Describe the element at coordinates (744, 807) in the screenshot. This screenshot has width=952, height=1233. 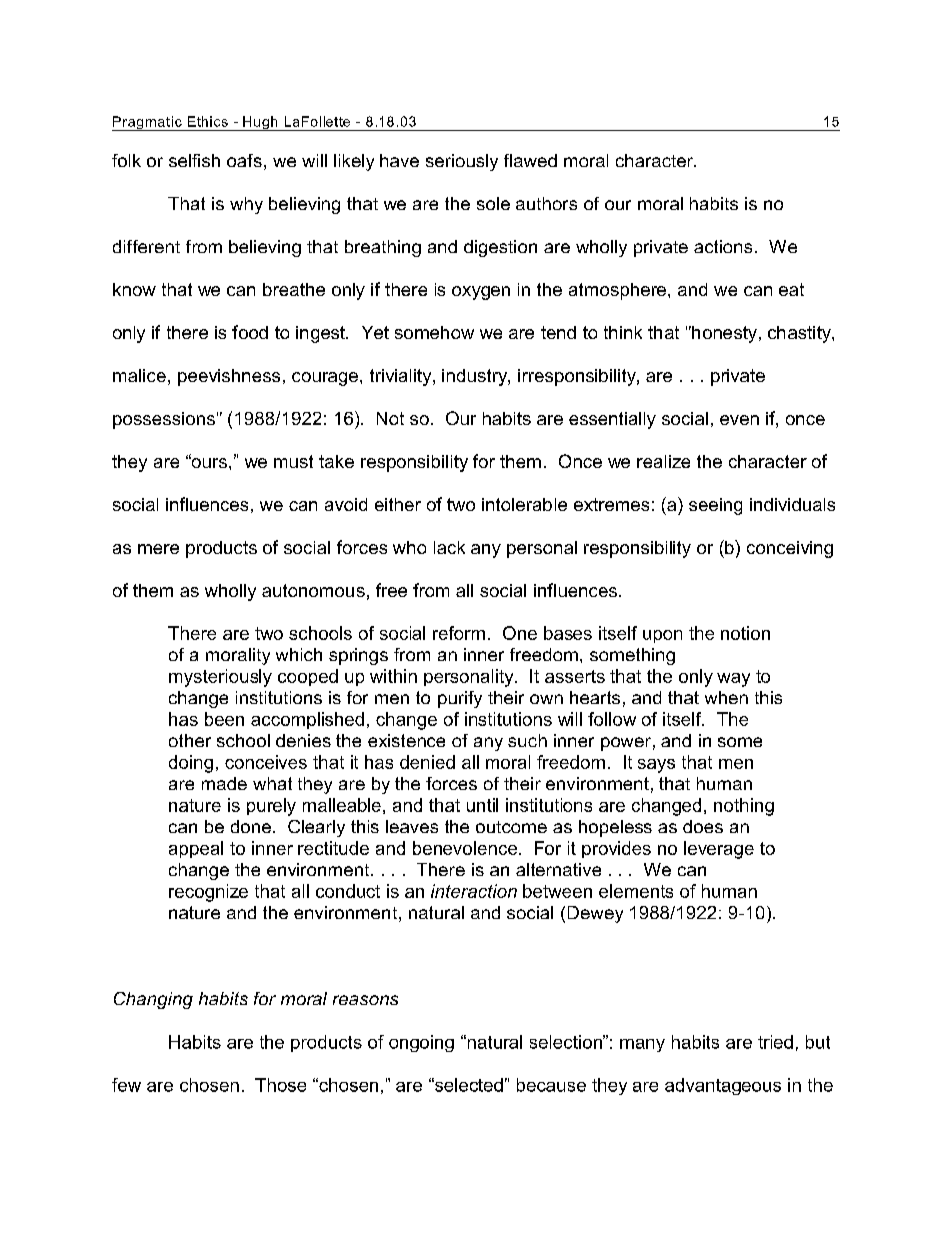
I see `nothing` at that location.
